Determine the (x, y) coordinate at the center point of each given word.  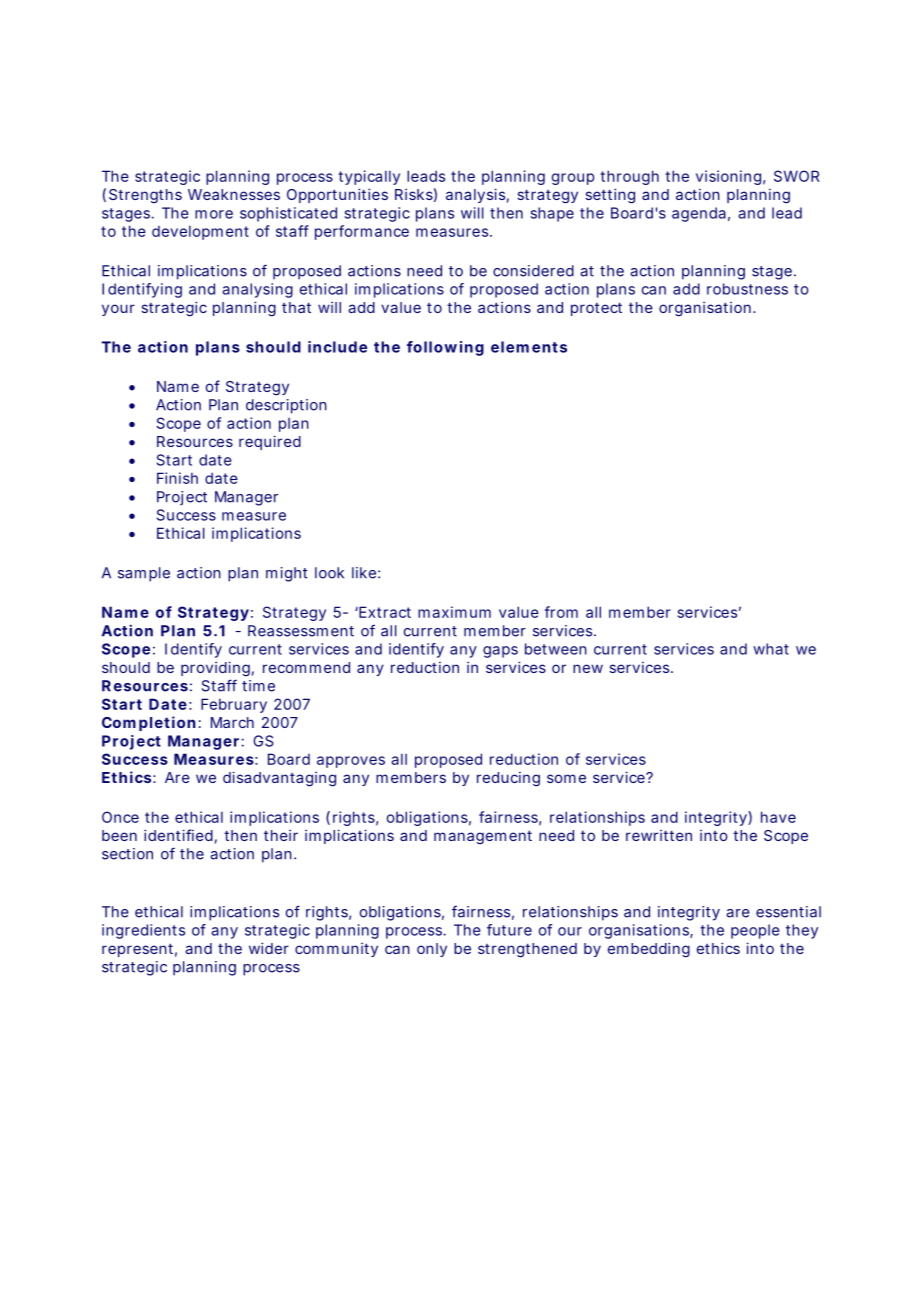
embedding (649, 950)
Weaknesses (234, 194)
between (556, 649)
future (509, 930)
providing (217, 668)
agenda (701, 214)
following (445, 348)
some (566, 778)
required (270, 442)
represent (139, 950)
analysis (477, 195)
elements (529, 347)
